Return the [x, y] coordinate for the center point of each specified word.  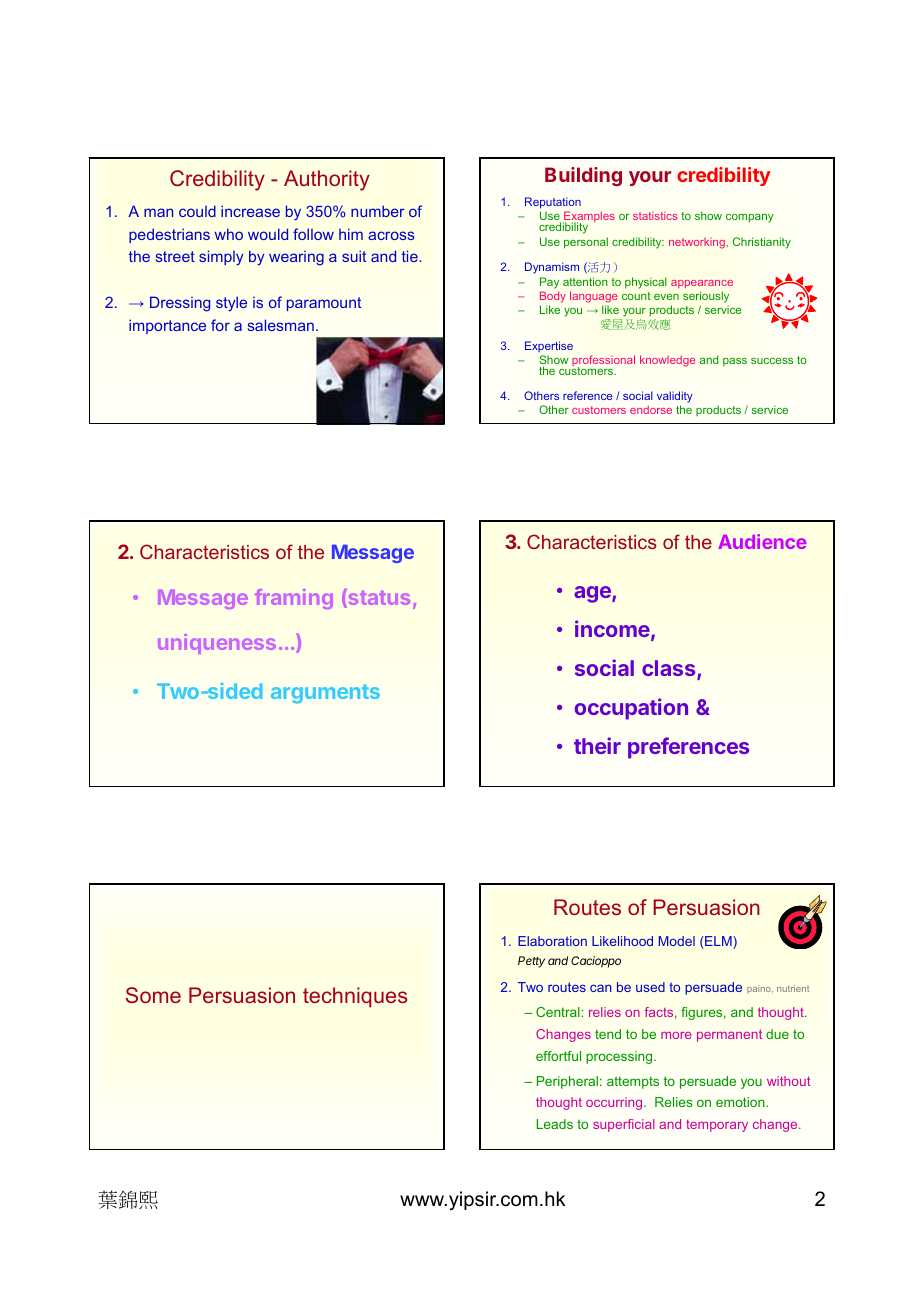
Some [153, 995]
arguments [325, 694]
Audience [762, 541]
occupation [631, 709]
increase [250, 211]
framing [294, 599]
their [597, 745]
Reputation [553, 203]
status [378, 598]
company [750, 218]
